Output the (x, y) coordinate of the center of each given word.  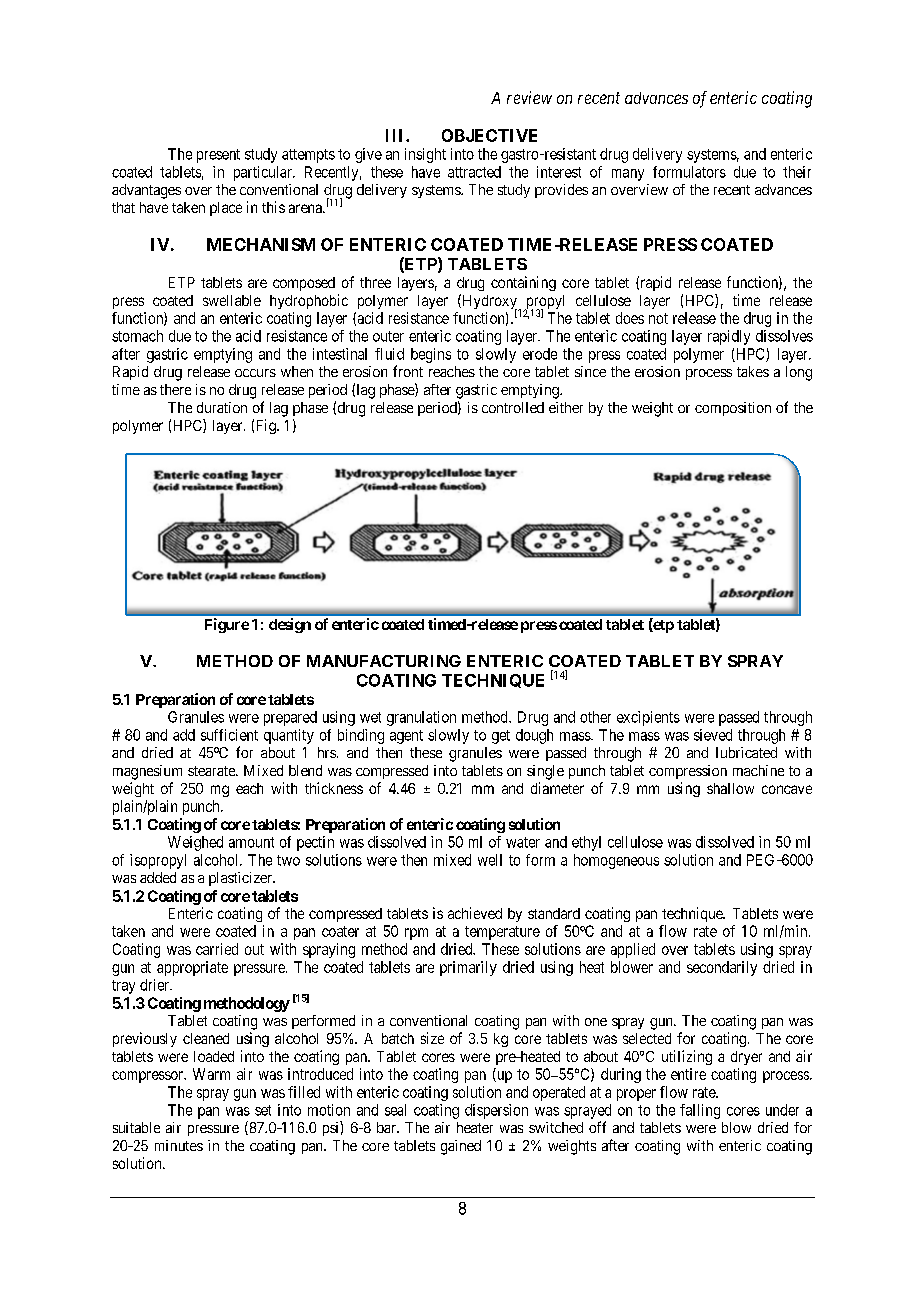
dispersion (496, 1111)
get (501, 737)
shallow (730, 788)
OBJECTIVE (489, 135)
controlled (513, 407)
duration (222, 407)
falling (700, 1111)
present (218, 156)
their (797, 172)
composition (733, 409)
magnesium (147, 772)
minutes (179, 1145)
